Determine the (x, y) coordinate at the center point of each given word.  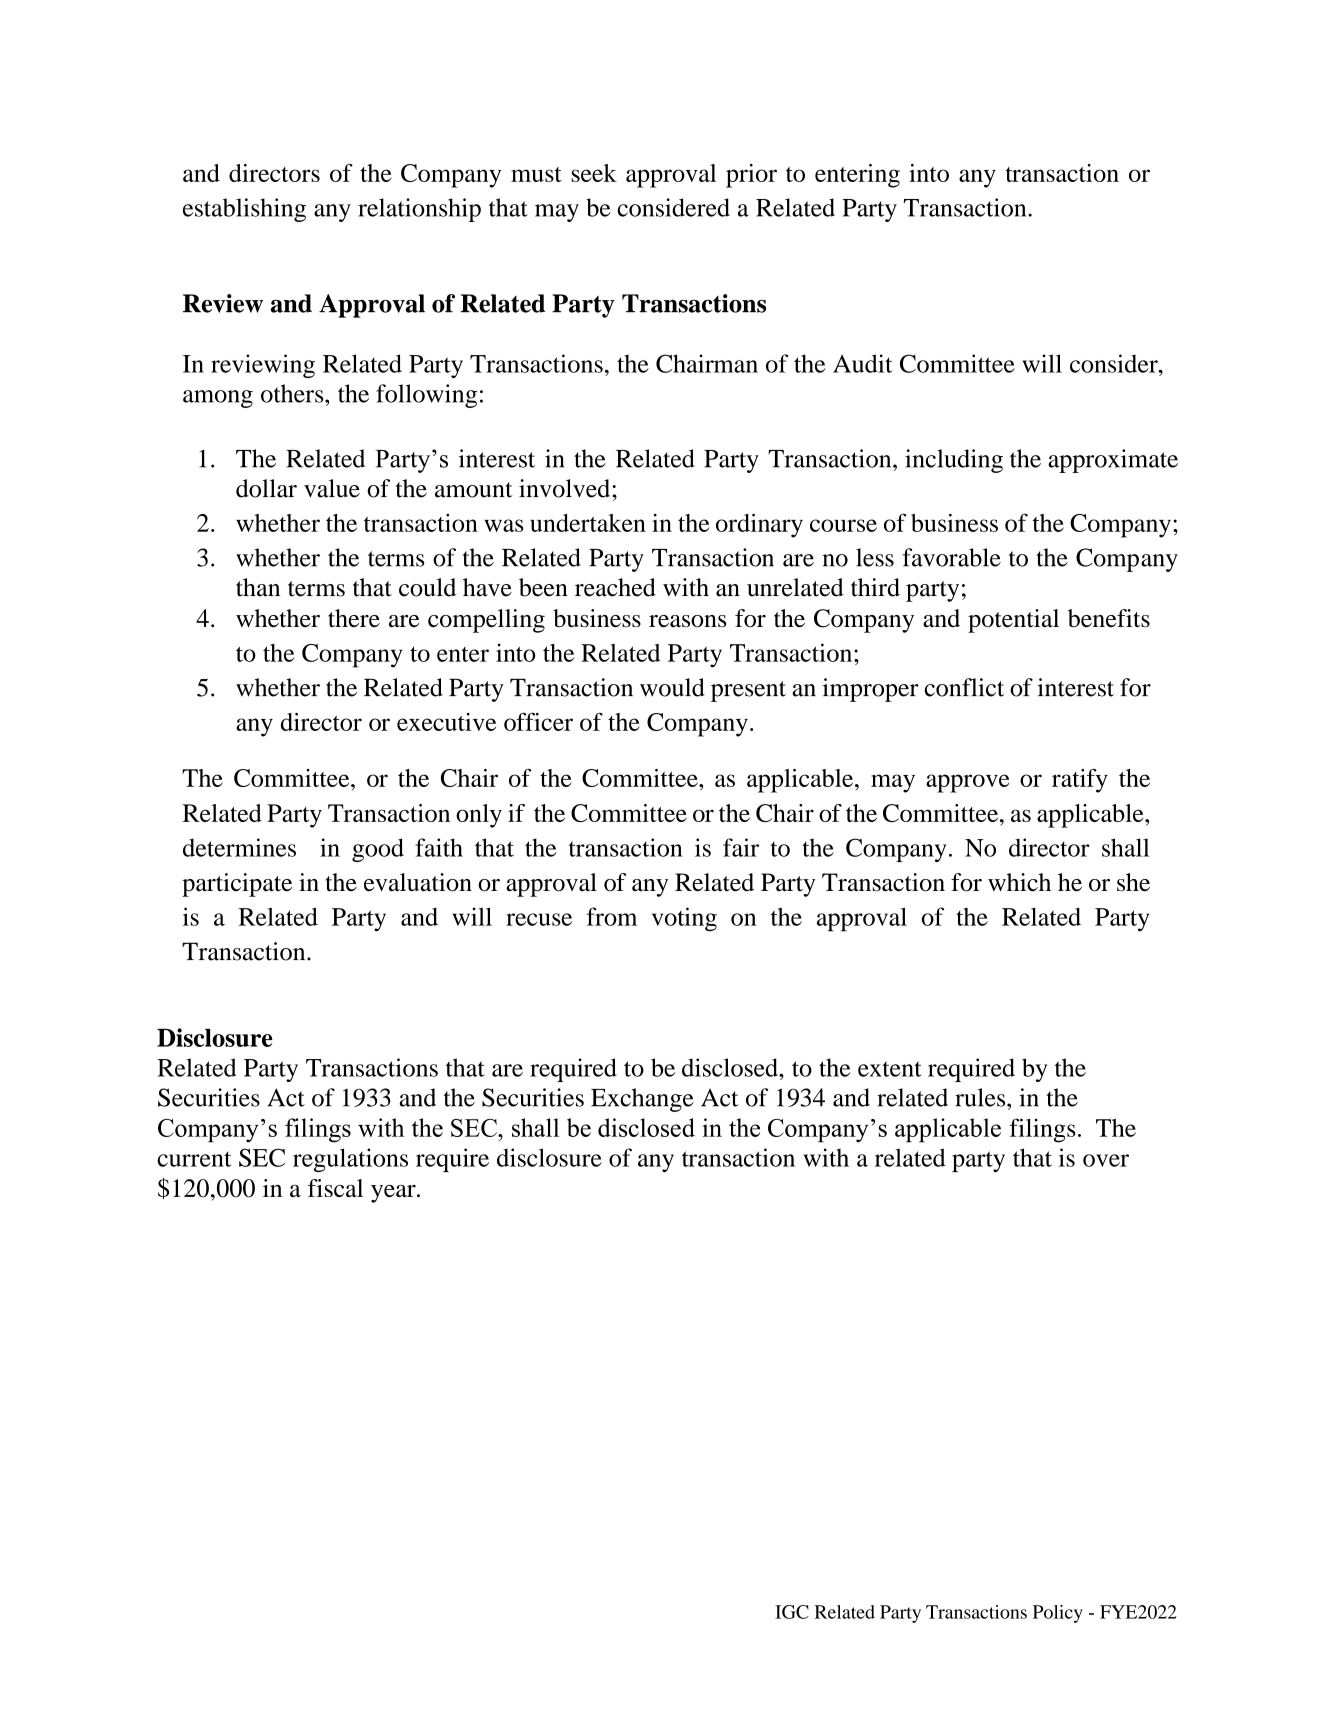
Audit (862, 363)
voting (684, 919)
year (394, 1194)
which (1019, 882)
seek (594, 173)
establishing (244, 210)
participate (237, 885)
